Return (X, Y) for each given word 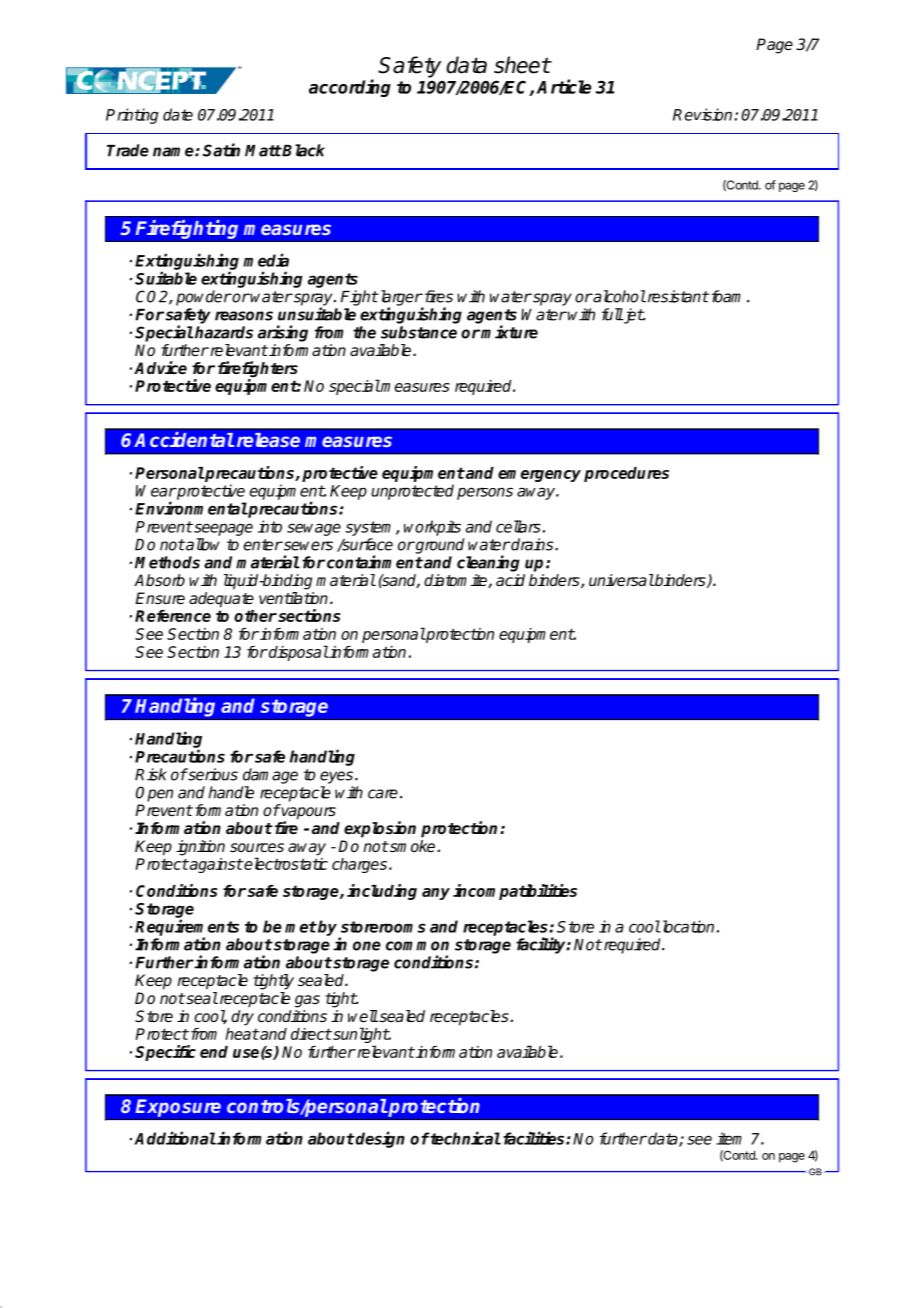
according (350, 88)
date (178, 114)
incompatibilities (515, 892)
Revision (702, 114)
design (379, 1139)
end (214, 1052)
